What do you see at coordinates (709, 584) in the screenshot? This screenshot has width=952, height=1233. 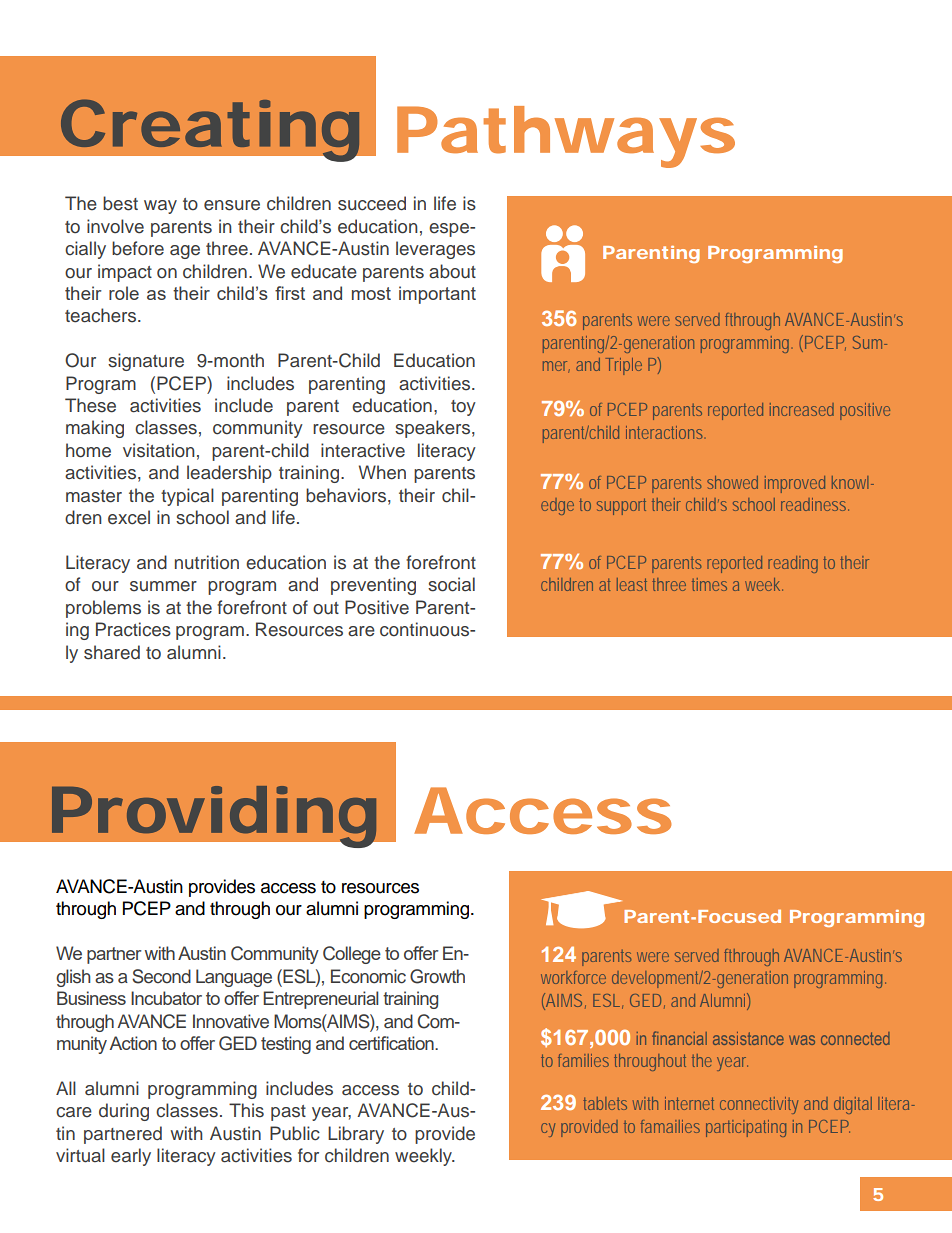 I see `times` at bounding box center [709, 584].
